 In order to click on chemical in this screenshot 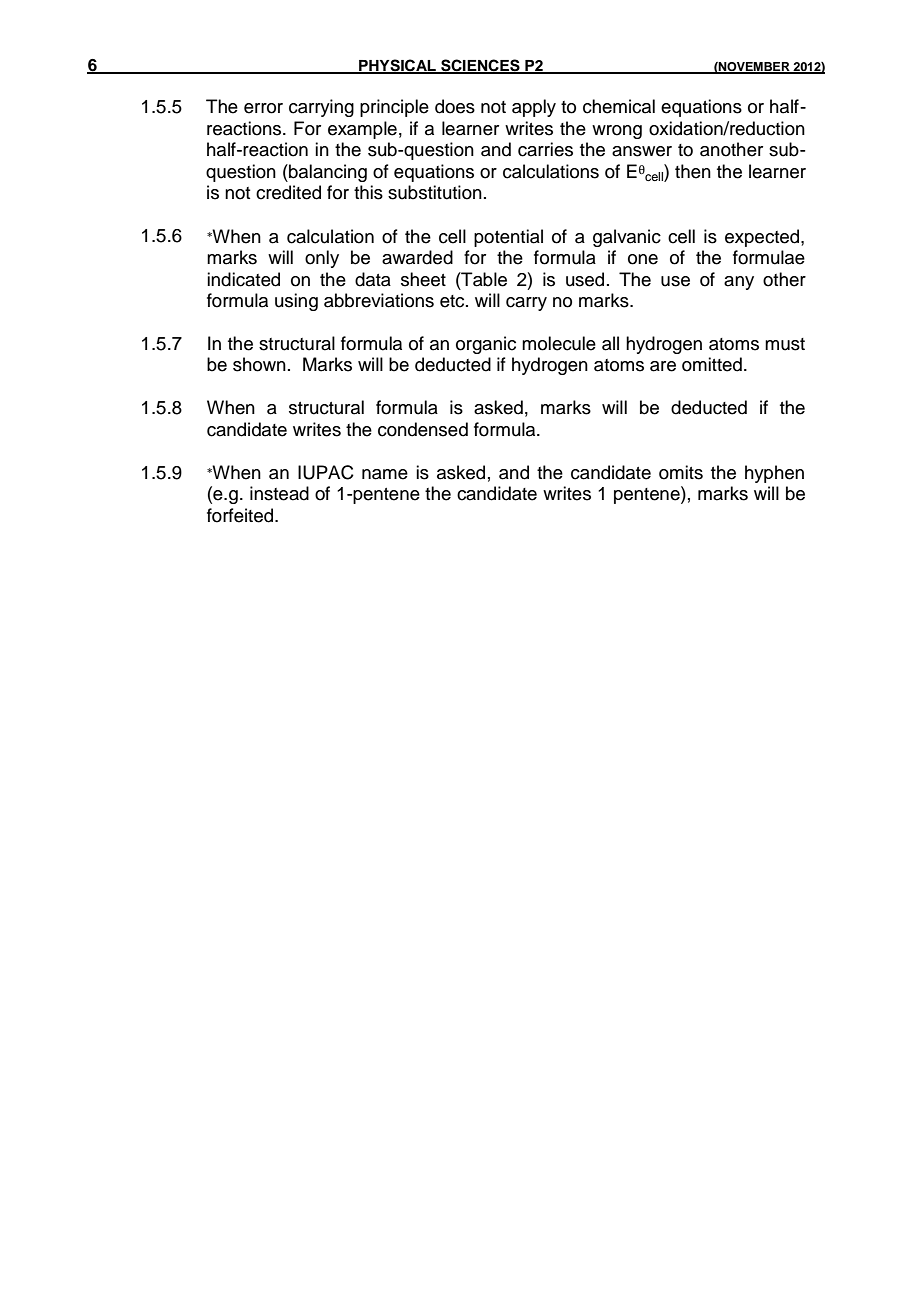, I will do `click(619, 106)`.
